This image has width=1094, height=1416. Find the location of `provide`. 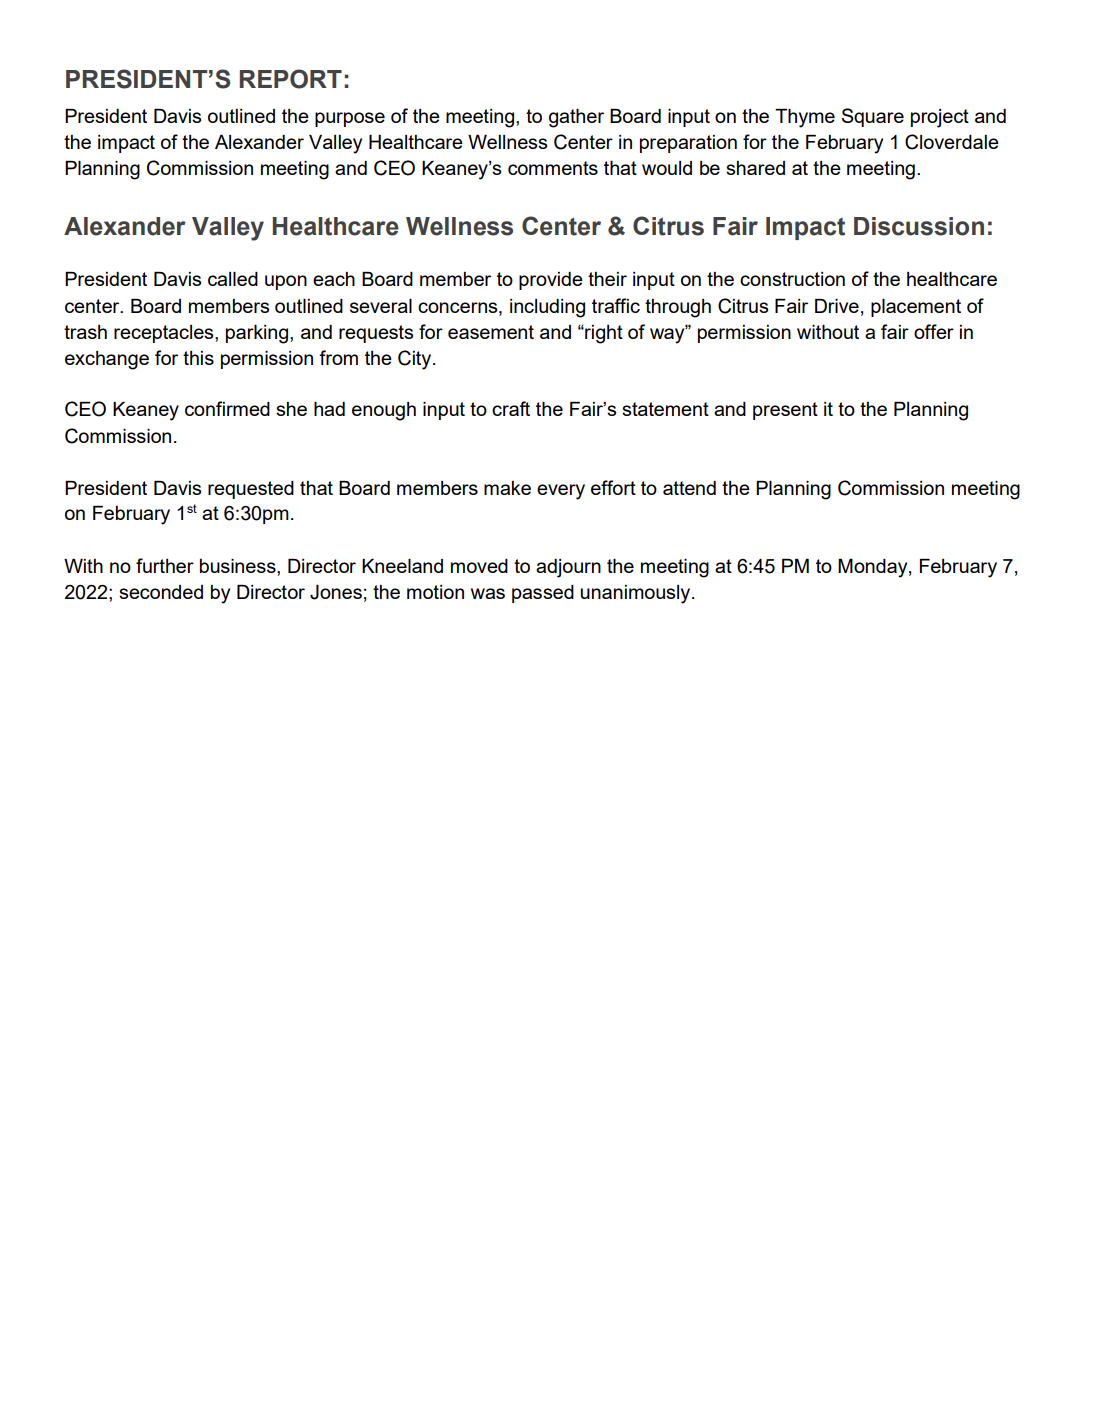

provide is located at coordinates (551, 281).
